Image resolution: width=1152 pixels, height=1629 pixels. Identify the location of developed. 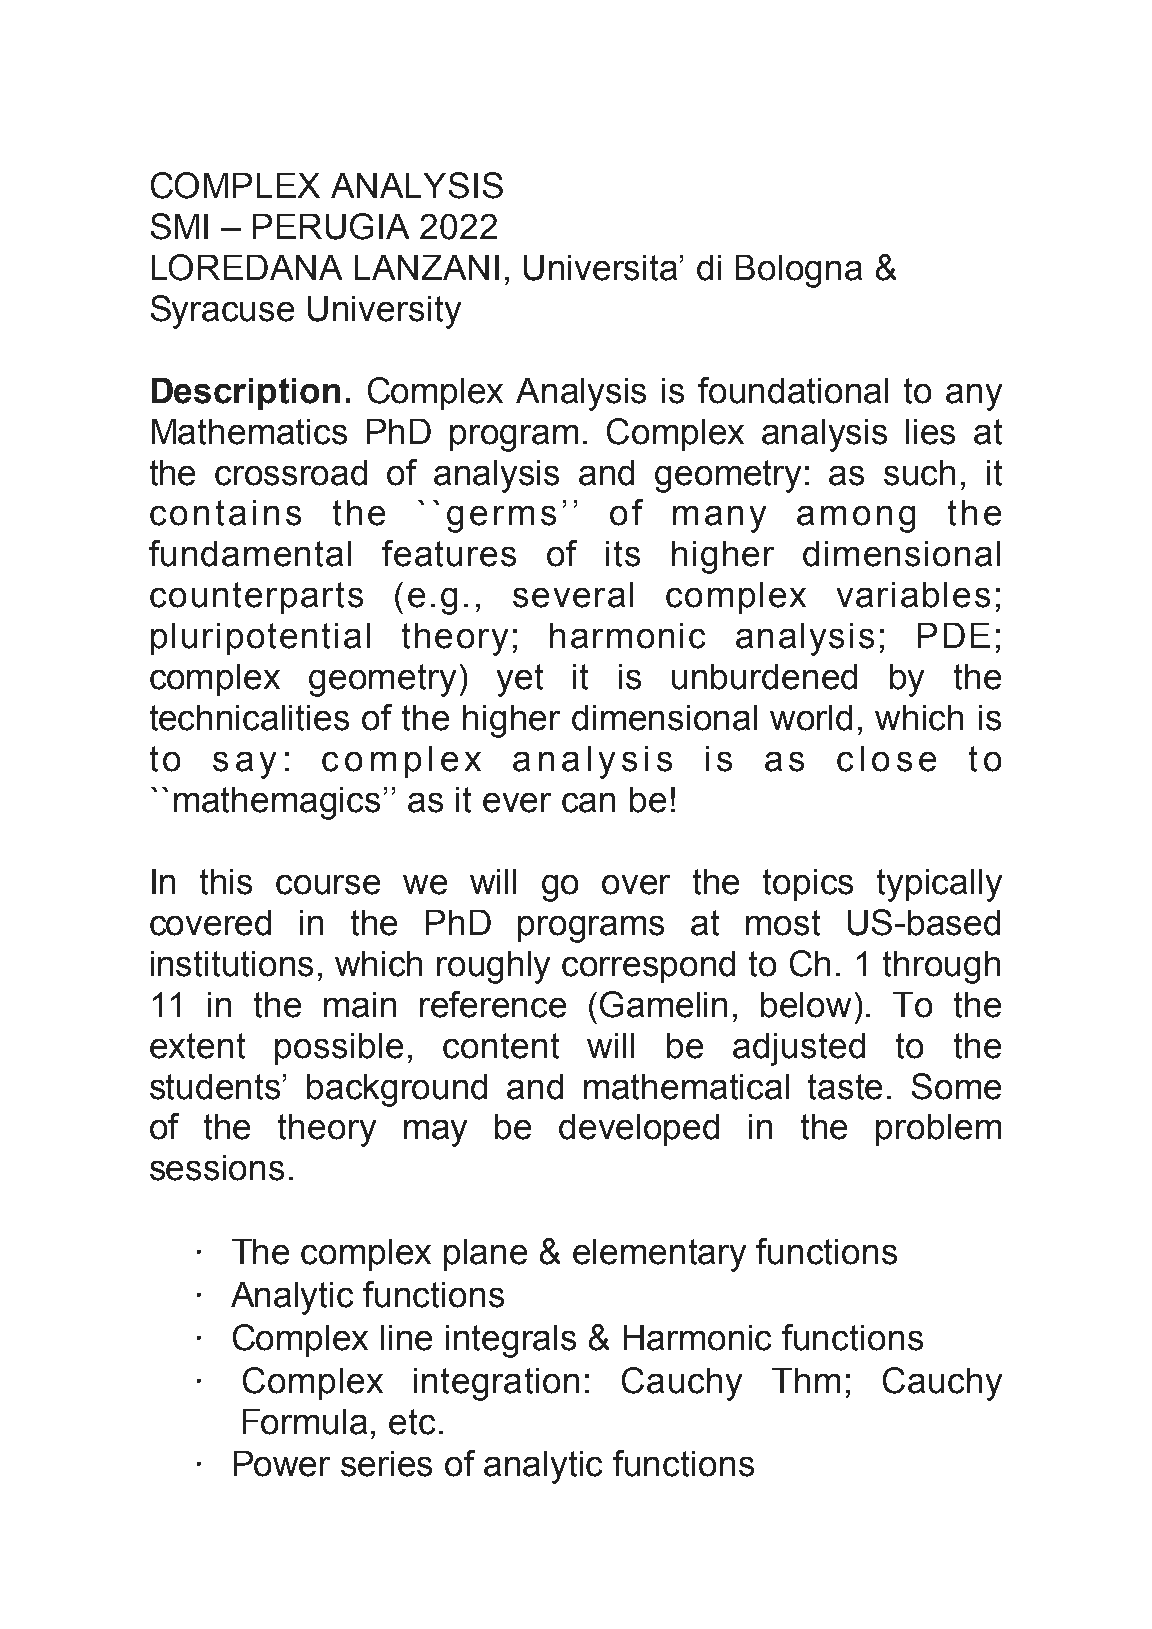
(639, 1130).
